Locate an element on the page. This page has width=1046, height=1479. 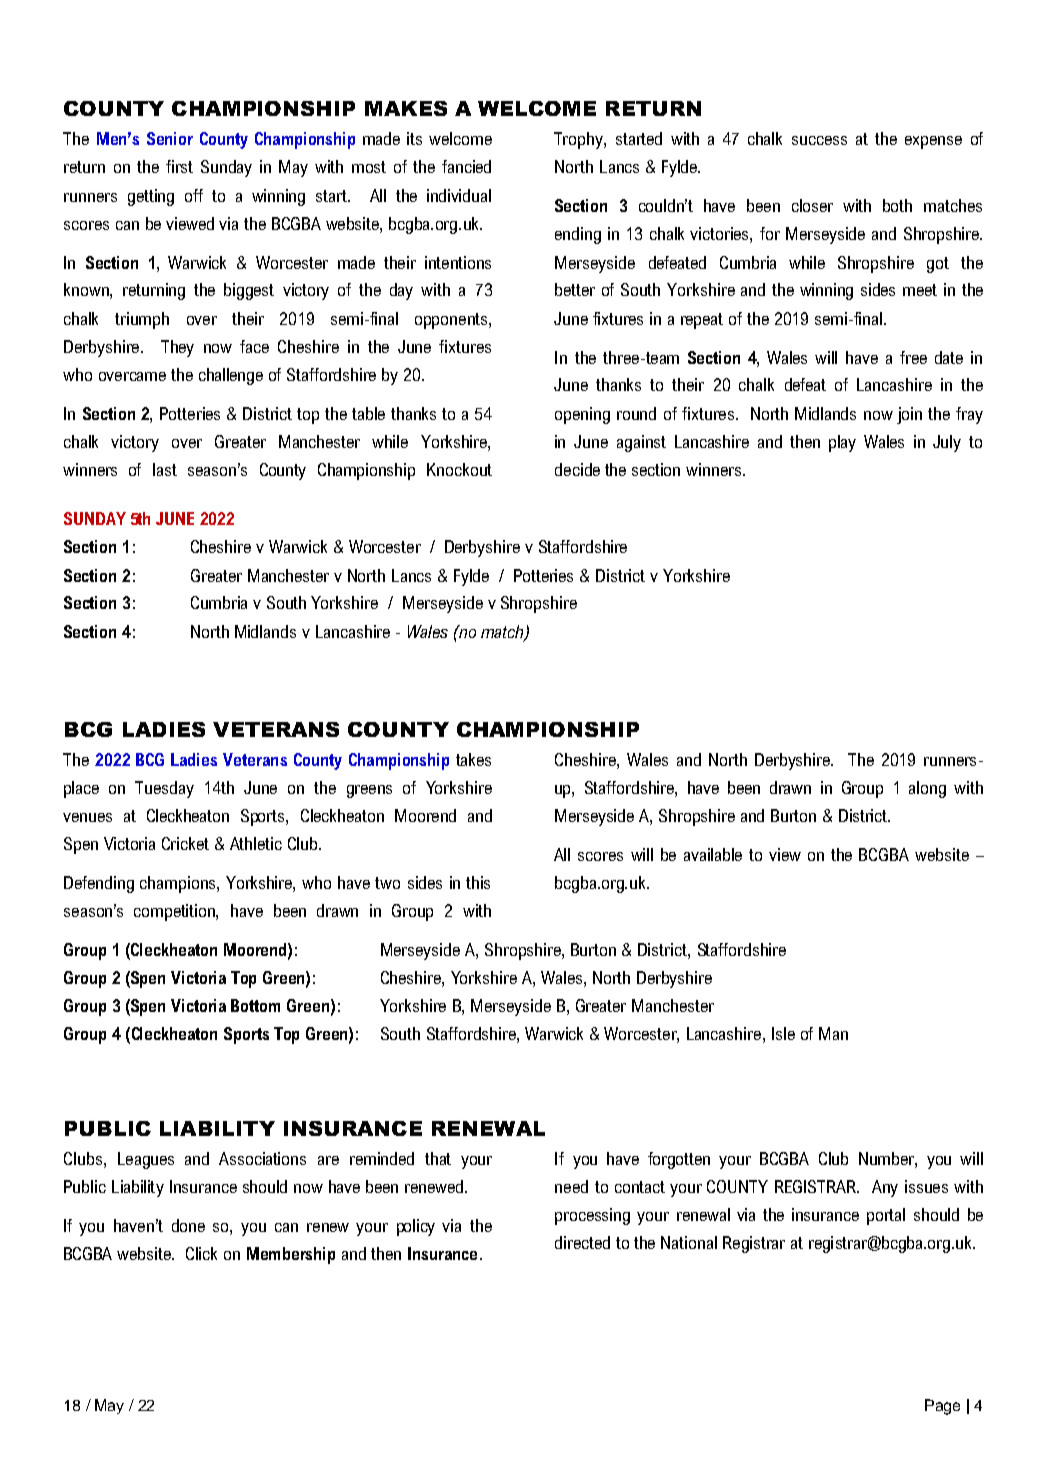
success is located at coordinates (819, 140).
